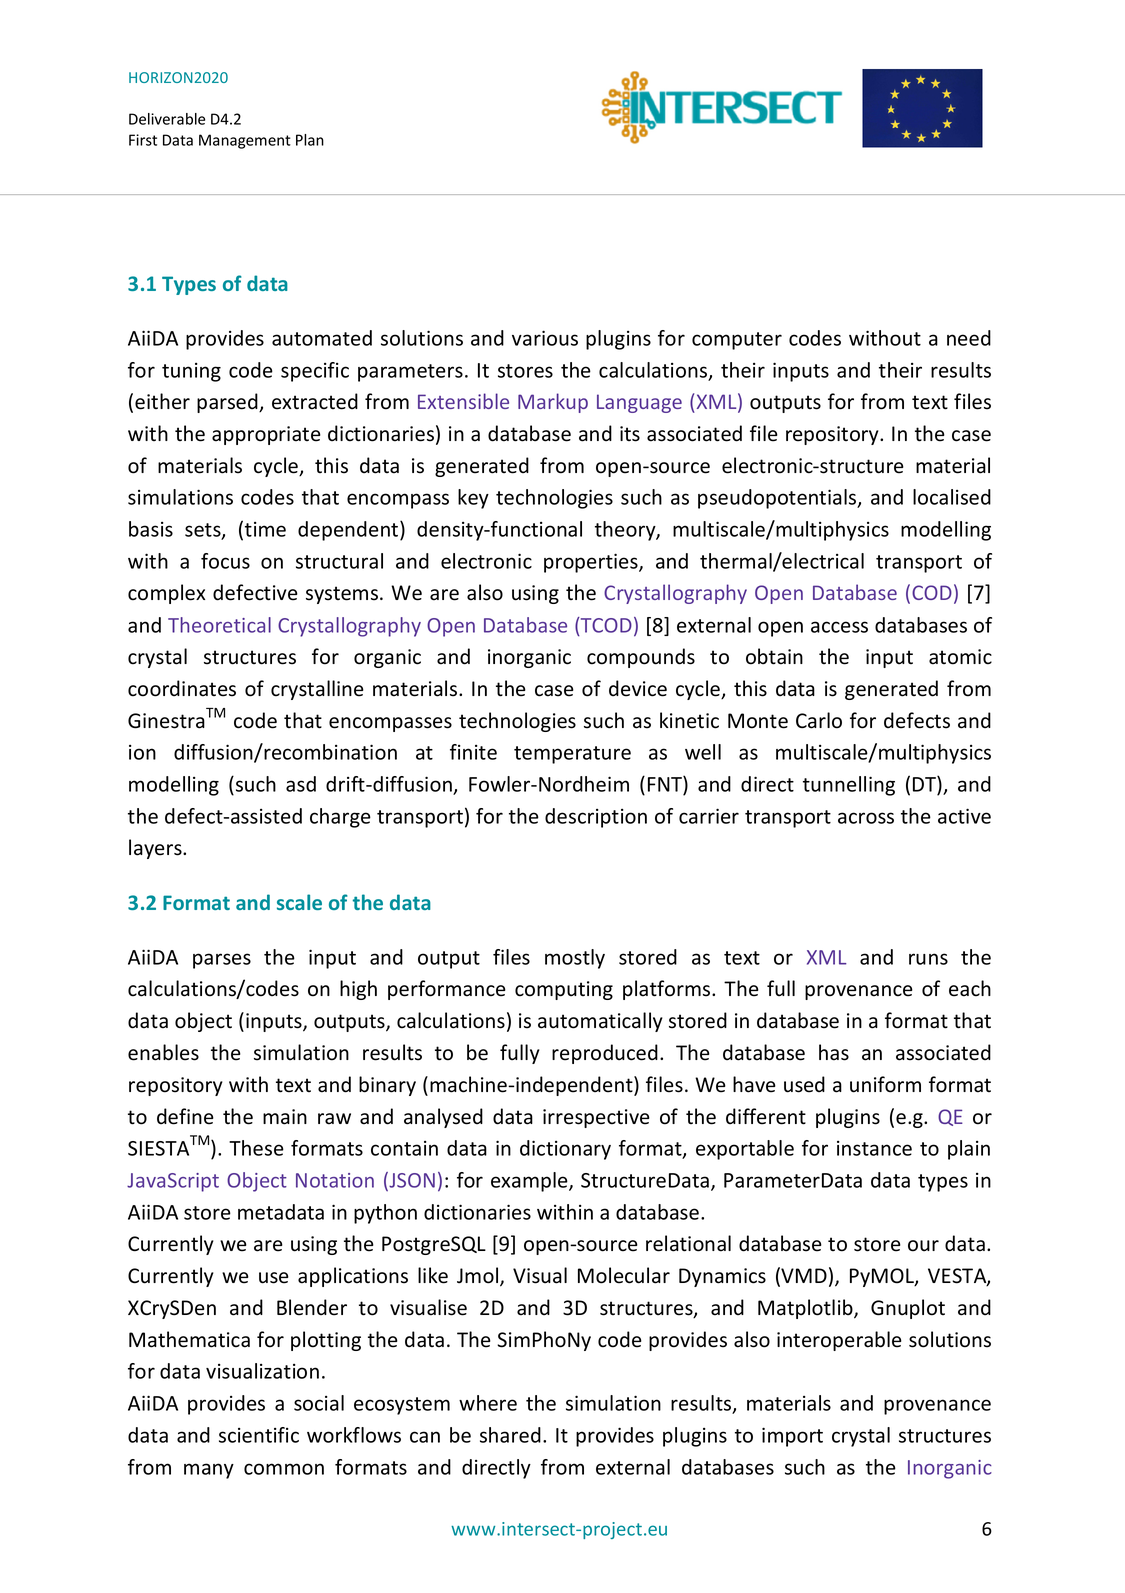 The width and height of the image is (1125, 1593). Describe the element at coordinates (553, 403) in the image. I see `Markup` at that location.
